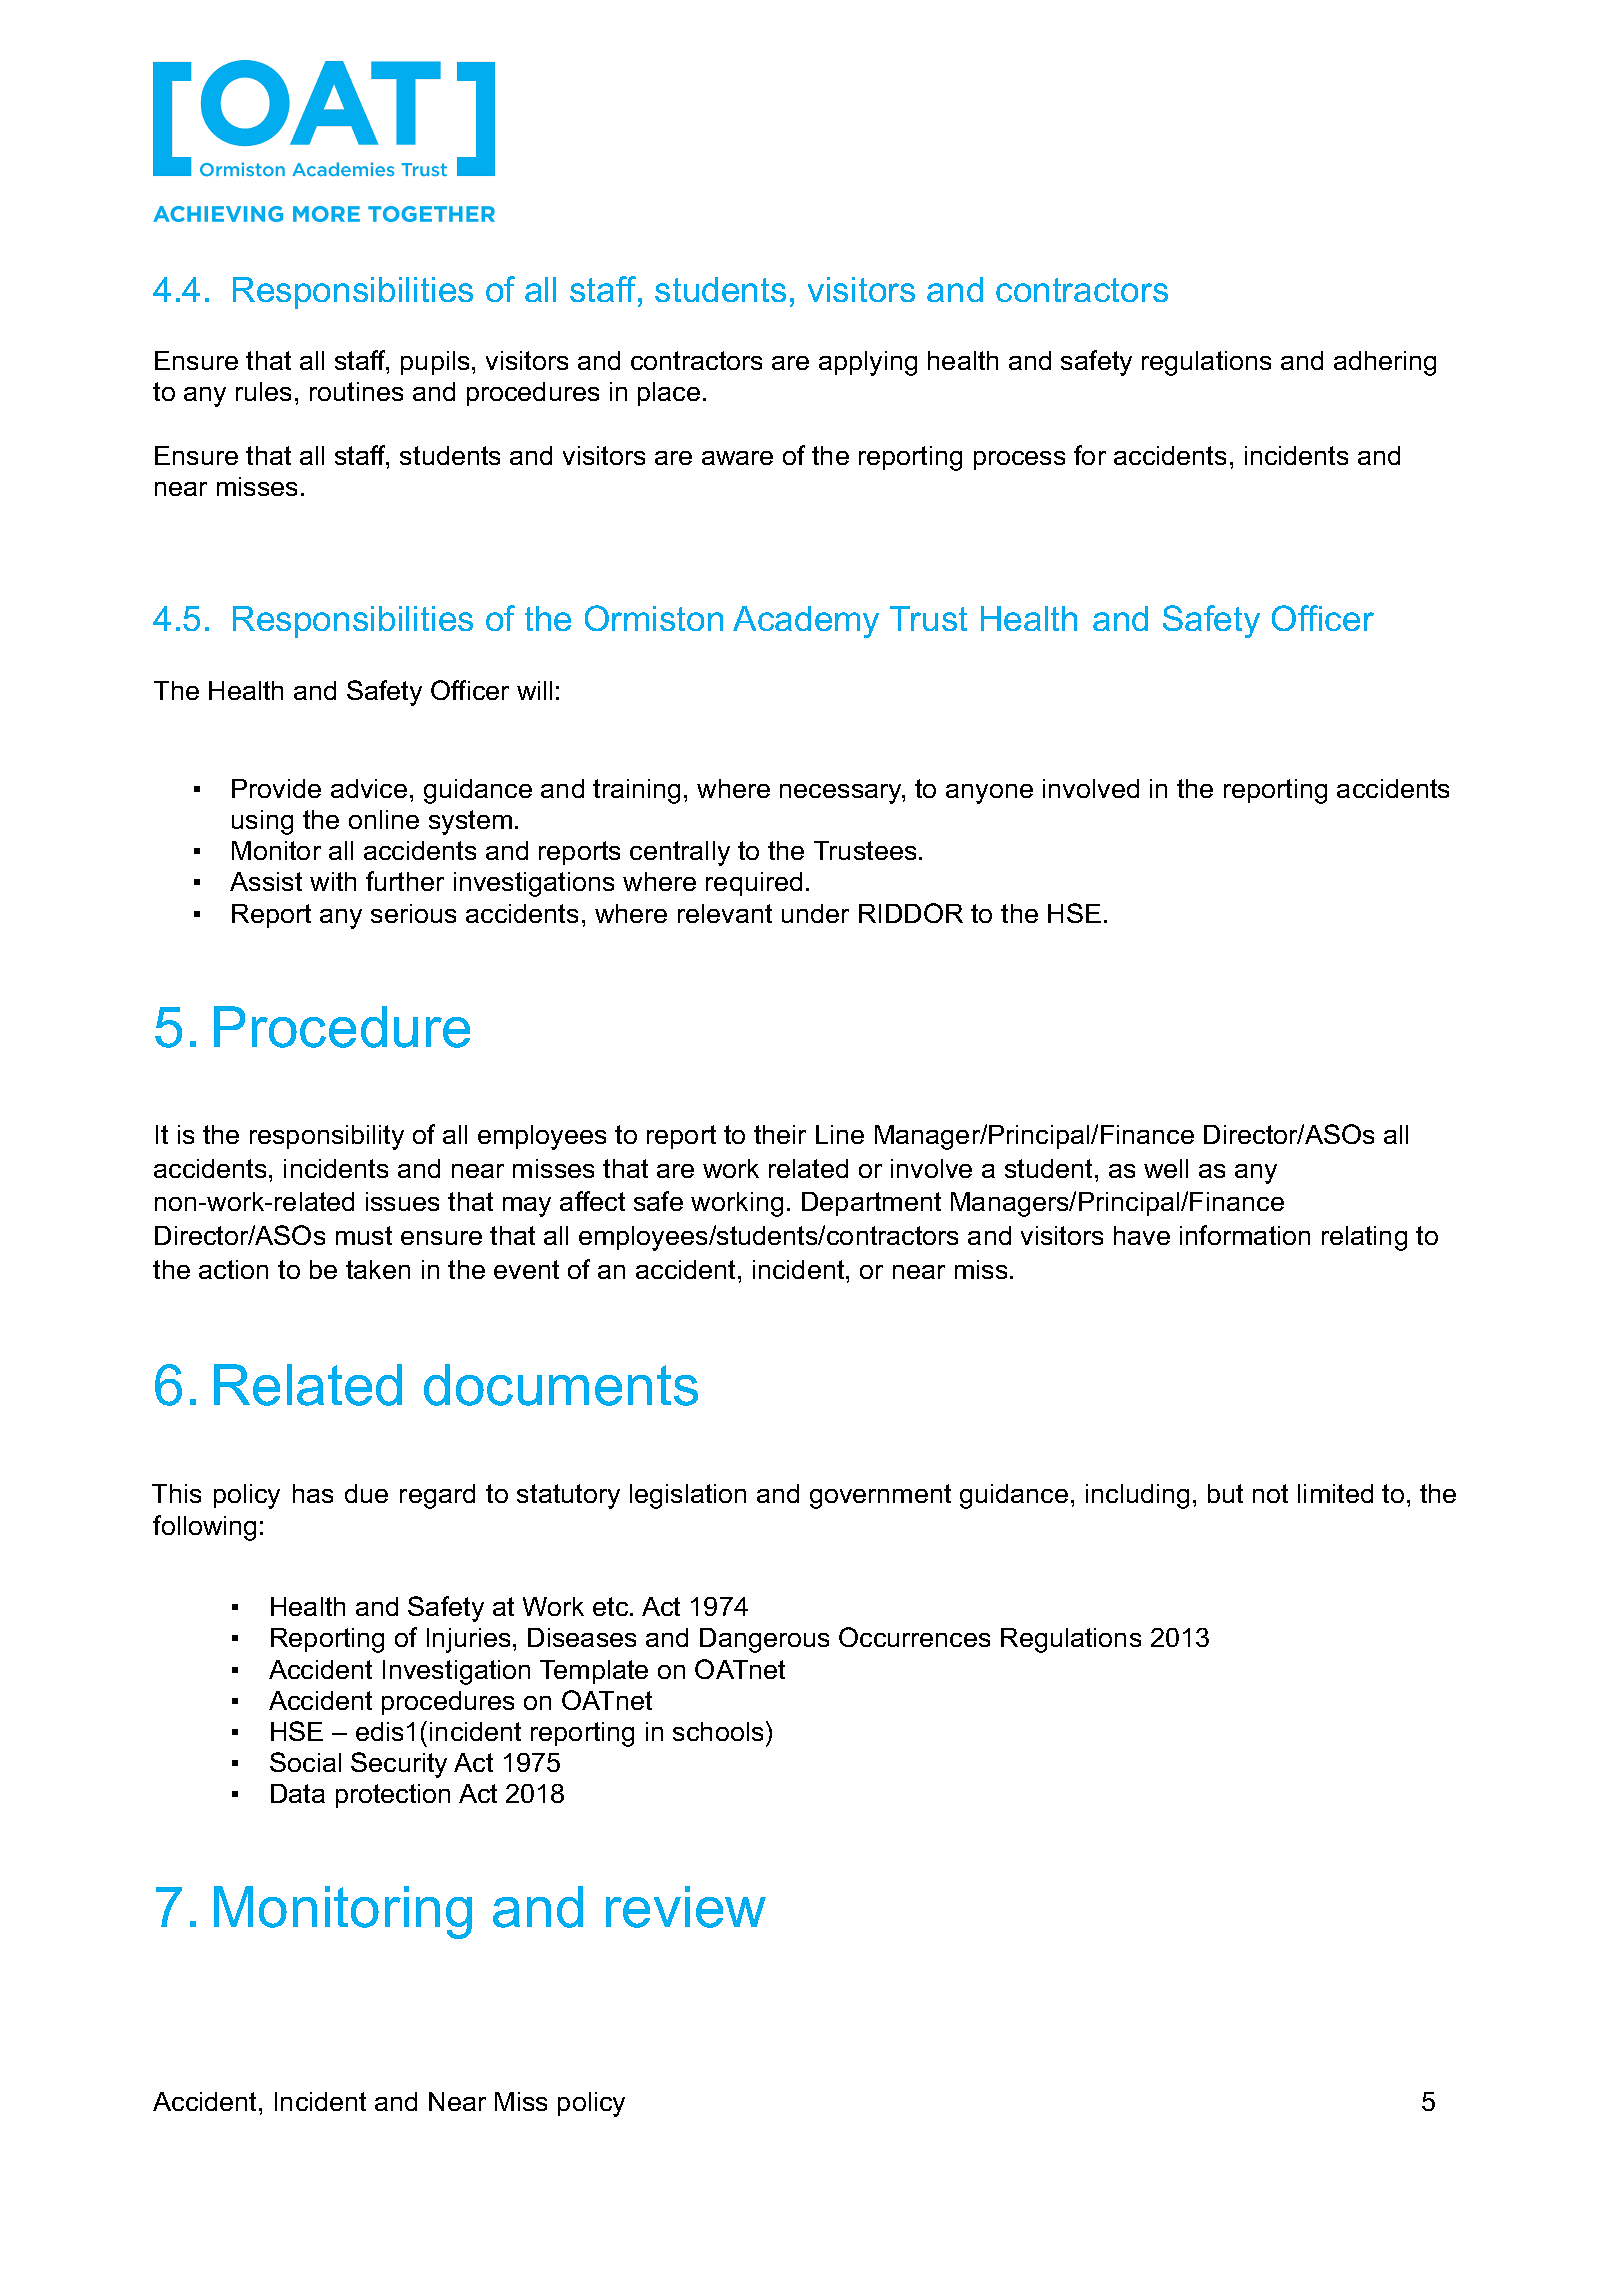  Describe the element at coordinates (313, 1493) in the page. I see `has` at that location.
